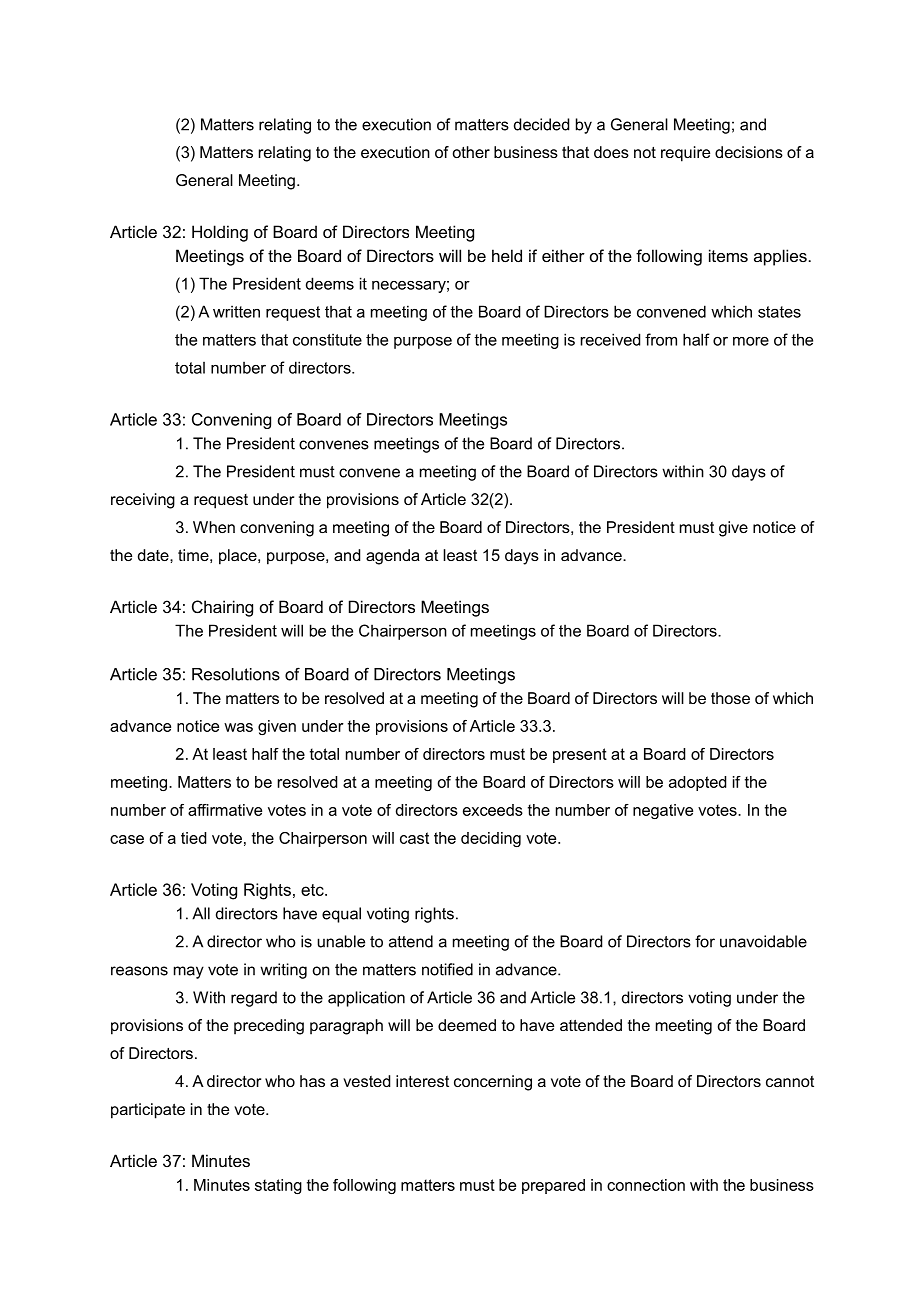 The height and width of the screenshot is (1308, 924). I want to click on exceeds, so click(493, 810).
